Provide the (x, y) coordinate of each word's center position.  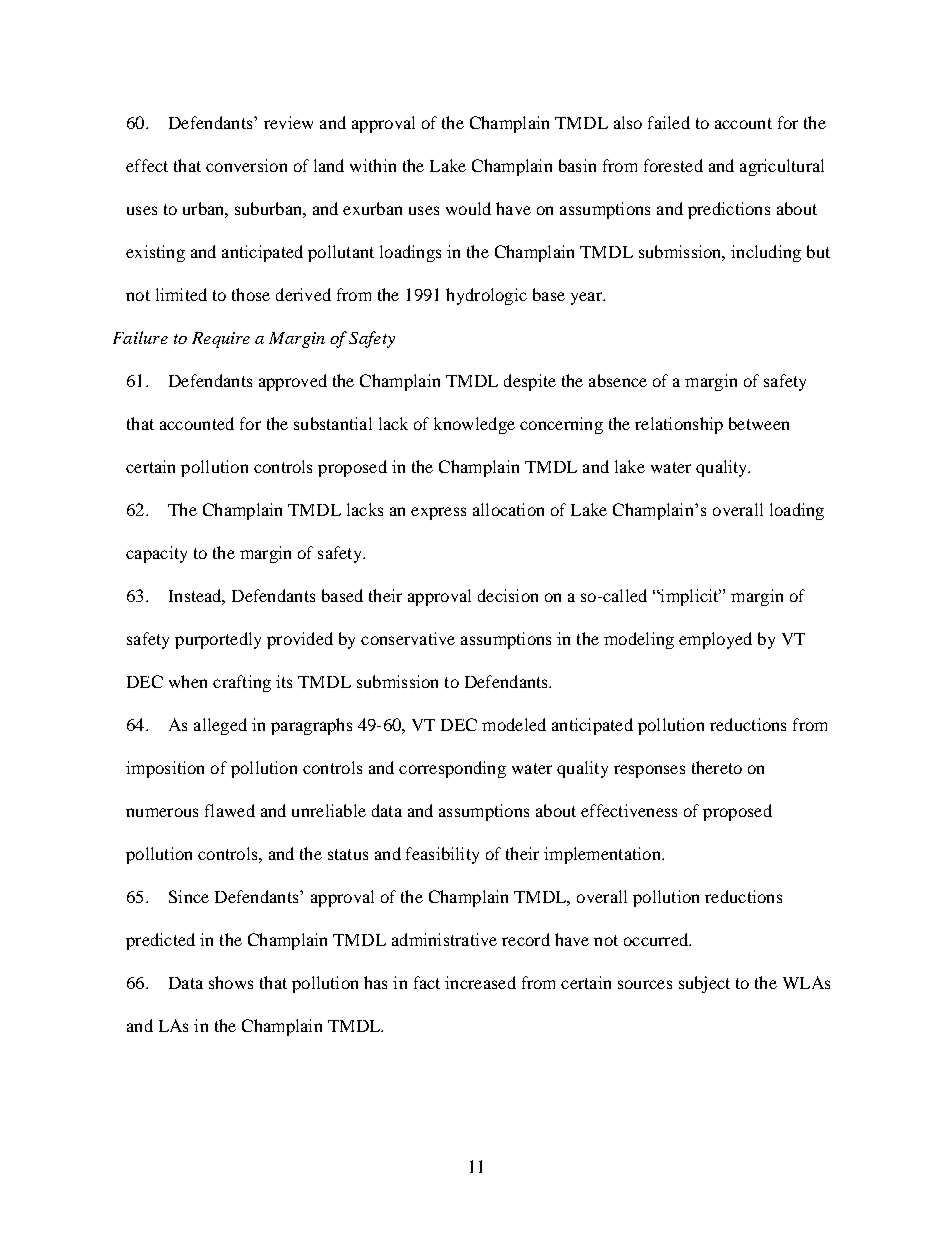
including (766, 253)
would (468, 208)
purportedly (218, 640)
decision (508, 595)
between (759, 423)
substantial (333, 423)
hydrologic (486, 296)
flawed (230, 810)
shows (231, 982)
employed (715, 640)
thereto (717, 767)
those (251, 294)
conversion (246, 165)
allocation (508, 509)
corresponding (452, 769)
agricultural (782, 167)
